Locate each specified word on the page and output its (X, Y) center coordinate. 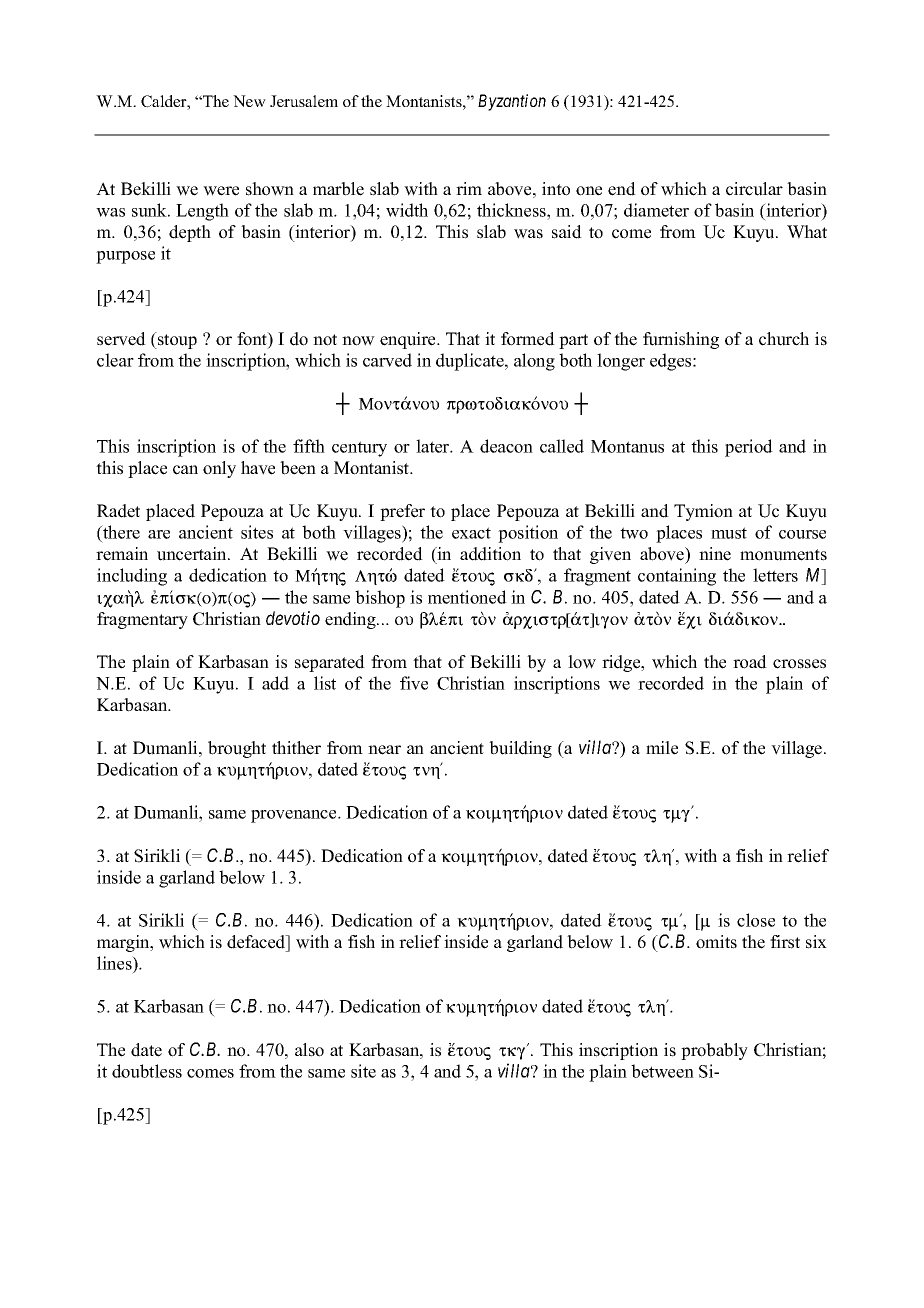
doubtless (147, 1071)
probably (714, 1051)
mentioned (467, 597)
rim (469, 188)
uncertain (193, 554)
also (309, 1050)
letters (775, 575)
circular (754, 189)
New (249, 101)
